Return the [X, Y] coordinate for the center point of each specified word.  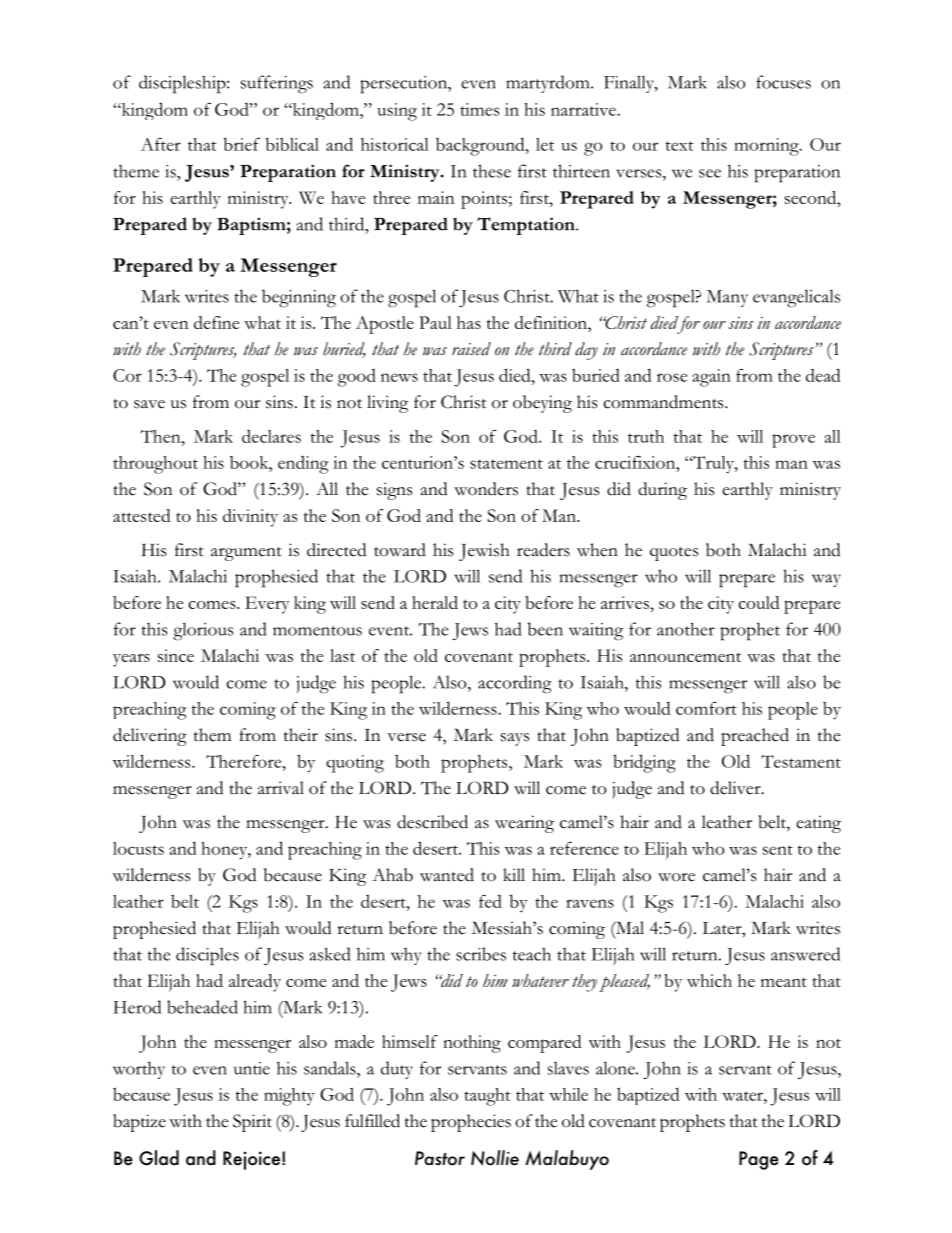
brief [242, 144]
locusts [138, 848]
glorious [203, 631]
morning [767, 147]
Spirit [252, 1123]
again [711, 378]
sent [778, 850]
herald [435, 602]
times [480, 109]
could [758, 602]
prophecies [471, 1123]
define [216, 322]
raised [471, 349]
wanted [447, 875]
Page [759, 1160]
